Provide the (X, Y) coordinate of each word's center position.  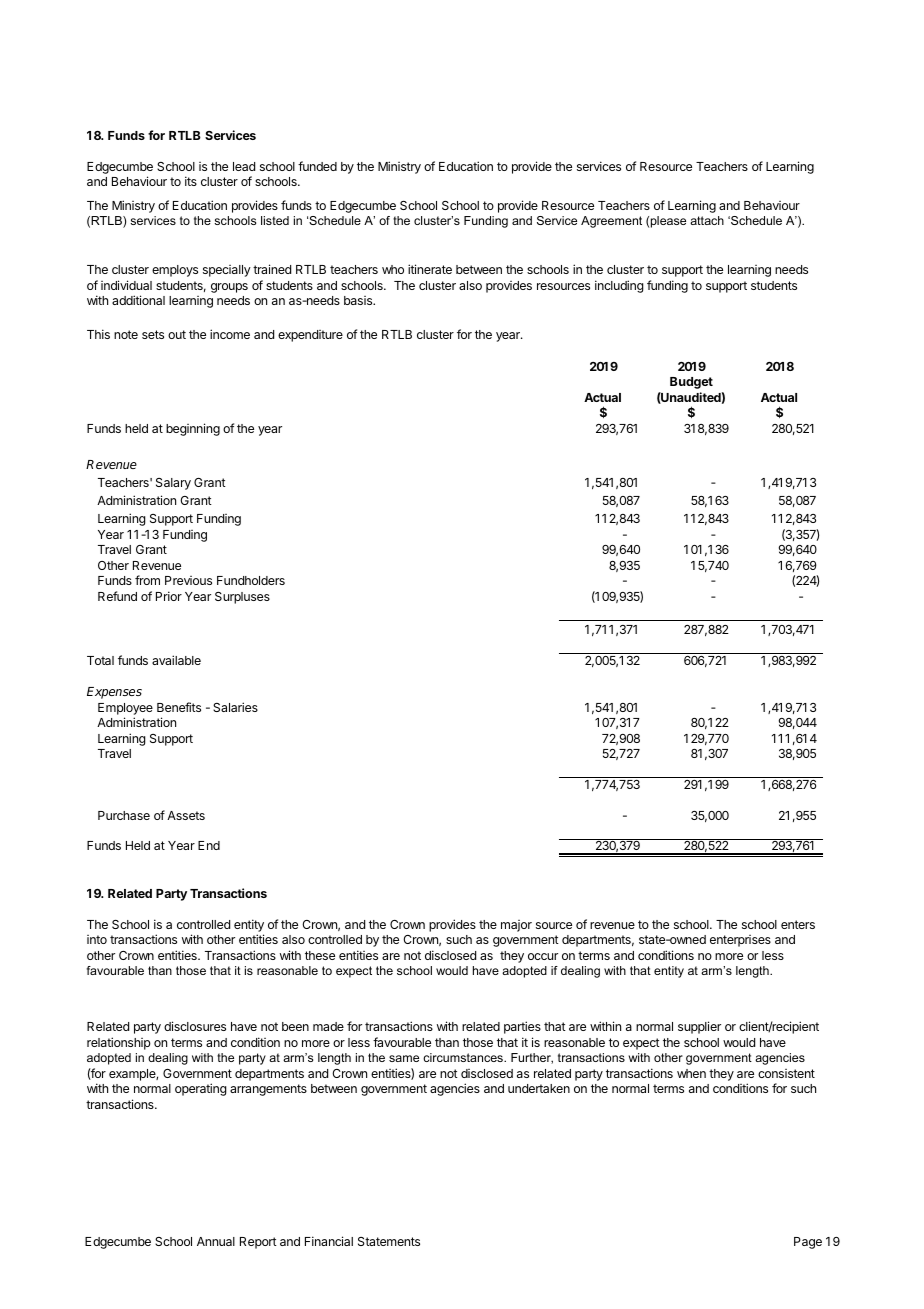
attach (707, 220)
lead (244, 166)
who (393, 269)
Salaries (235, 707)
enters (798, 924)
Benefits (179, 707)
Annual (216, 1241)
